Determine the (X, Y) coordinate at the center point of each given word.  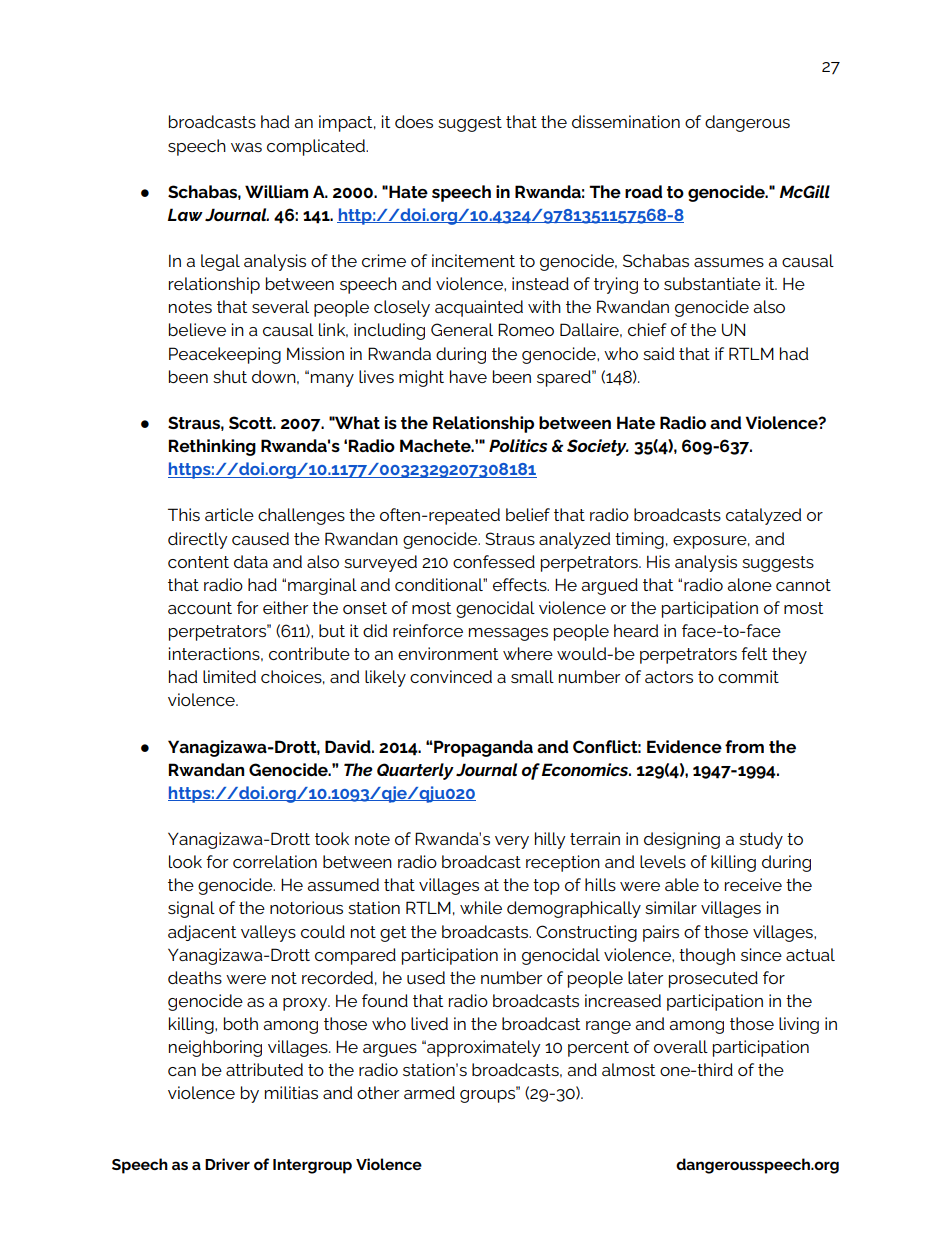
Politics (518, 445)
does (414, 121)
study (761, 840)
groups (488, 1095)
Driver (227, 1164)
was (246, 147)
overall (681, 1046)
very (512, 842)
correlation (275, 861)
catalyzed (763, 516)
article (229, 514)
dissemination (626, 121)
